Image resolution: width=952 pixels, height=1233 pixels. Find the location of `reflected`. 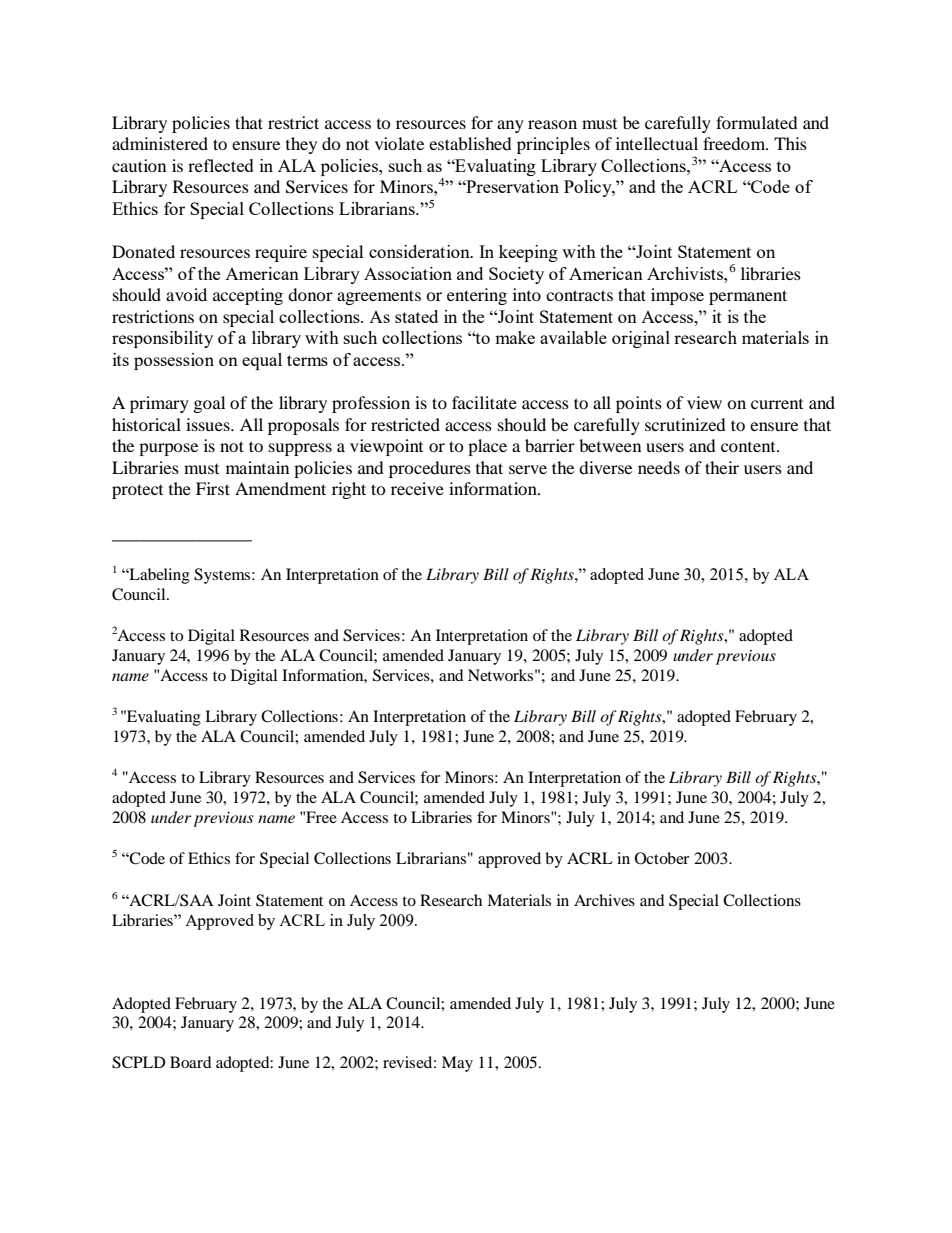

reflected is located at coordinates (221, 165).
